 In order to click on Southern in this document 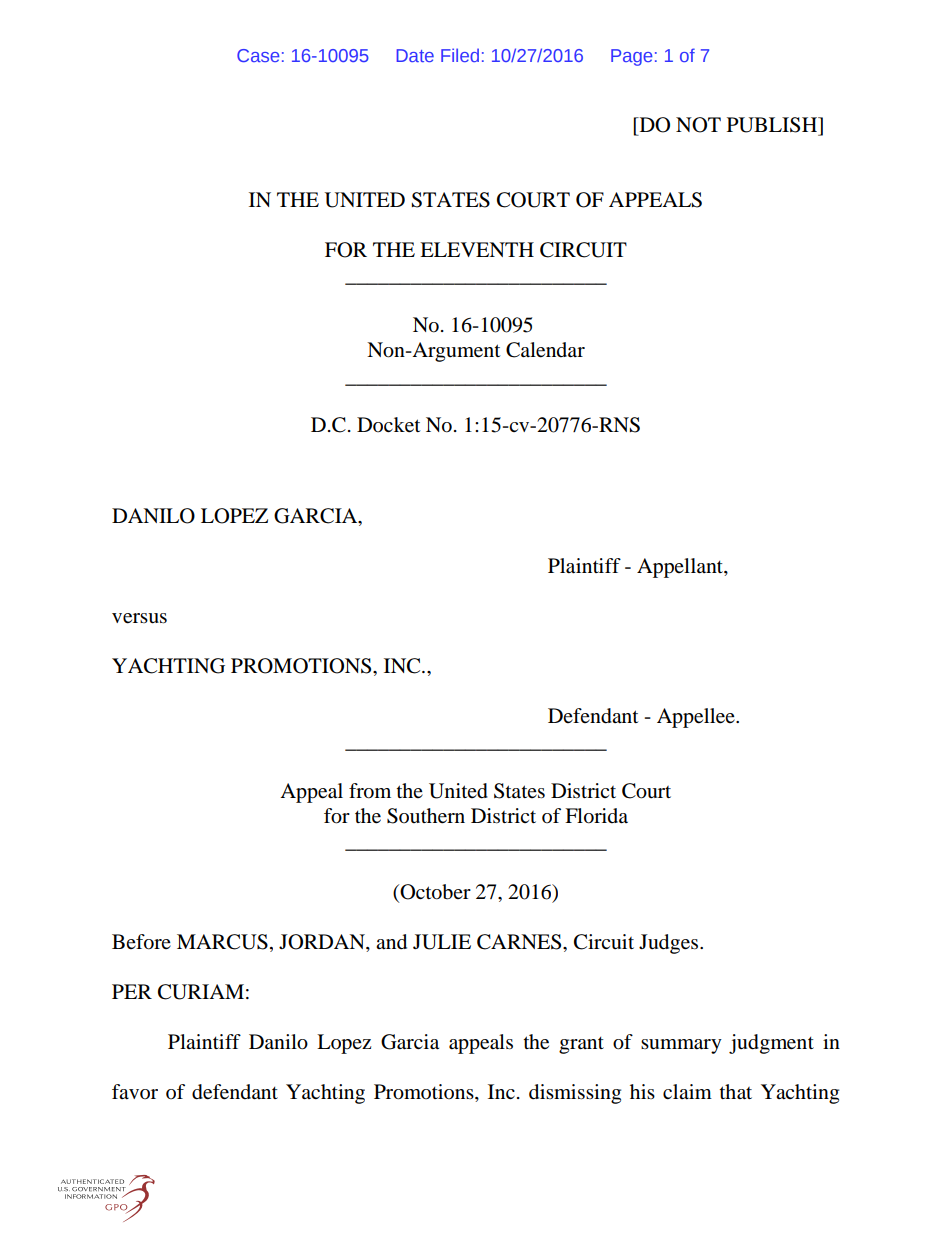, I will do `click(426, 816)`.
